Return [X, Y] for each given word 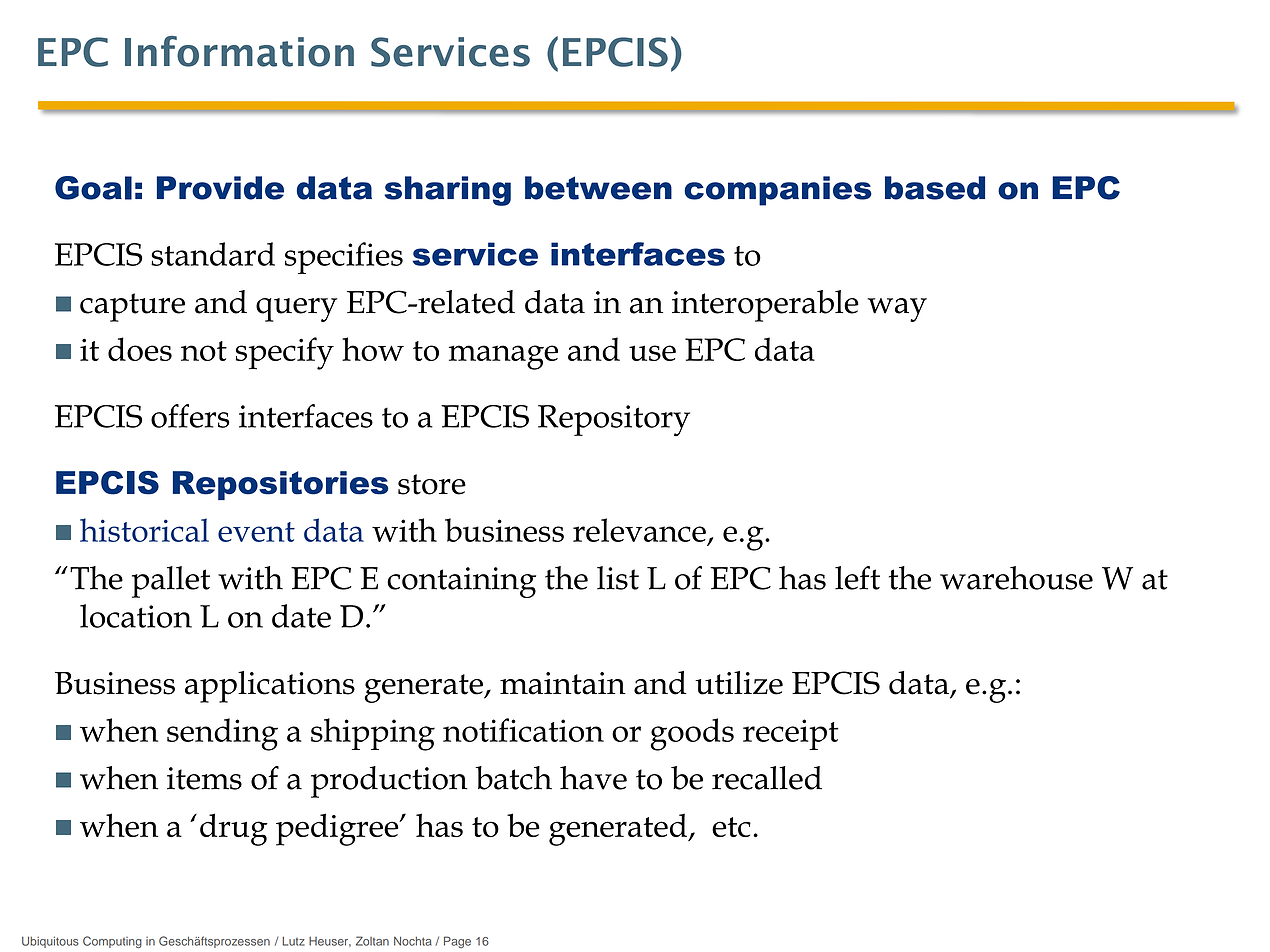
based [935, 188]
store [432, 484]
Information [239, 51]
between [598, 188]
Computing [112, 942]
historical [144, 530]
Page [457, 942]
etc [731, 827]
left [857, 578]
